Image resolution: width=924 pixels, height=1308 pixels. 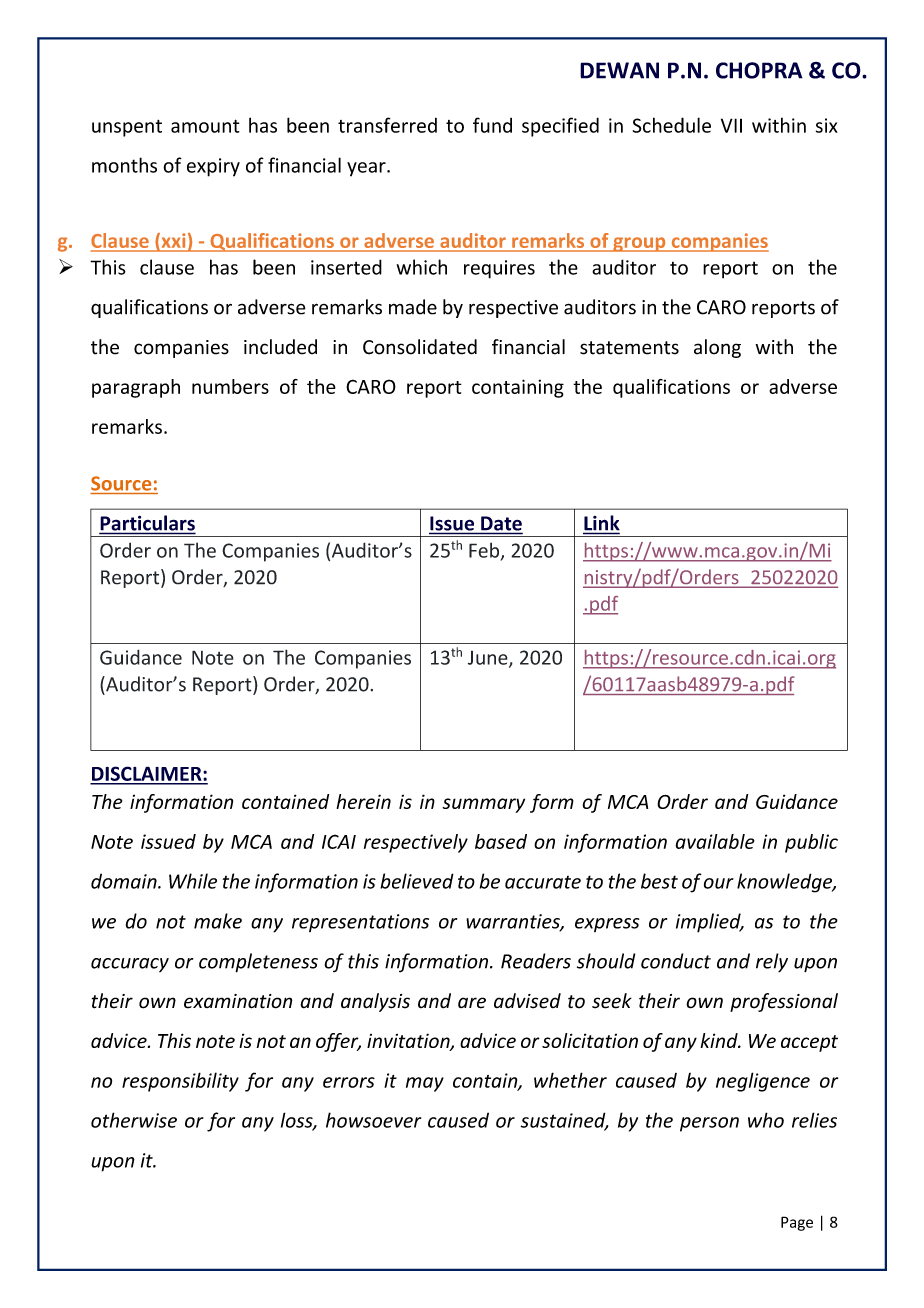 I want to click on June, so click(x=489, y=659).
